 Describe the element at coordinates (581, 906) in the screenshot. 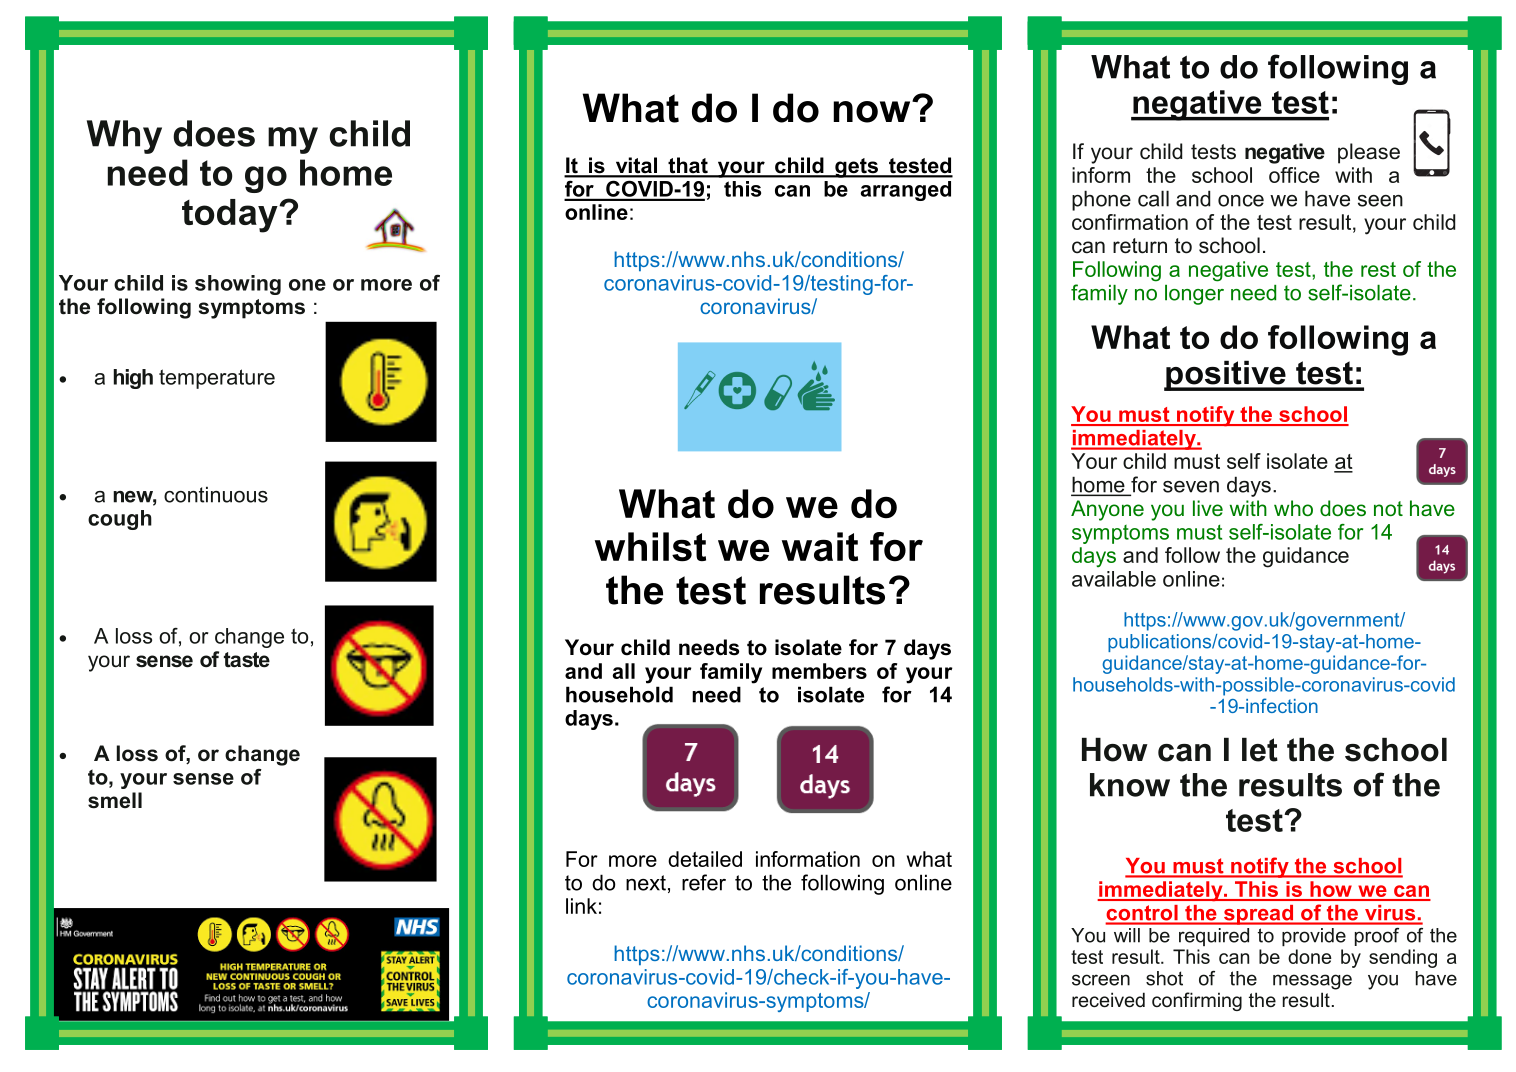

I see `link` at that location.
